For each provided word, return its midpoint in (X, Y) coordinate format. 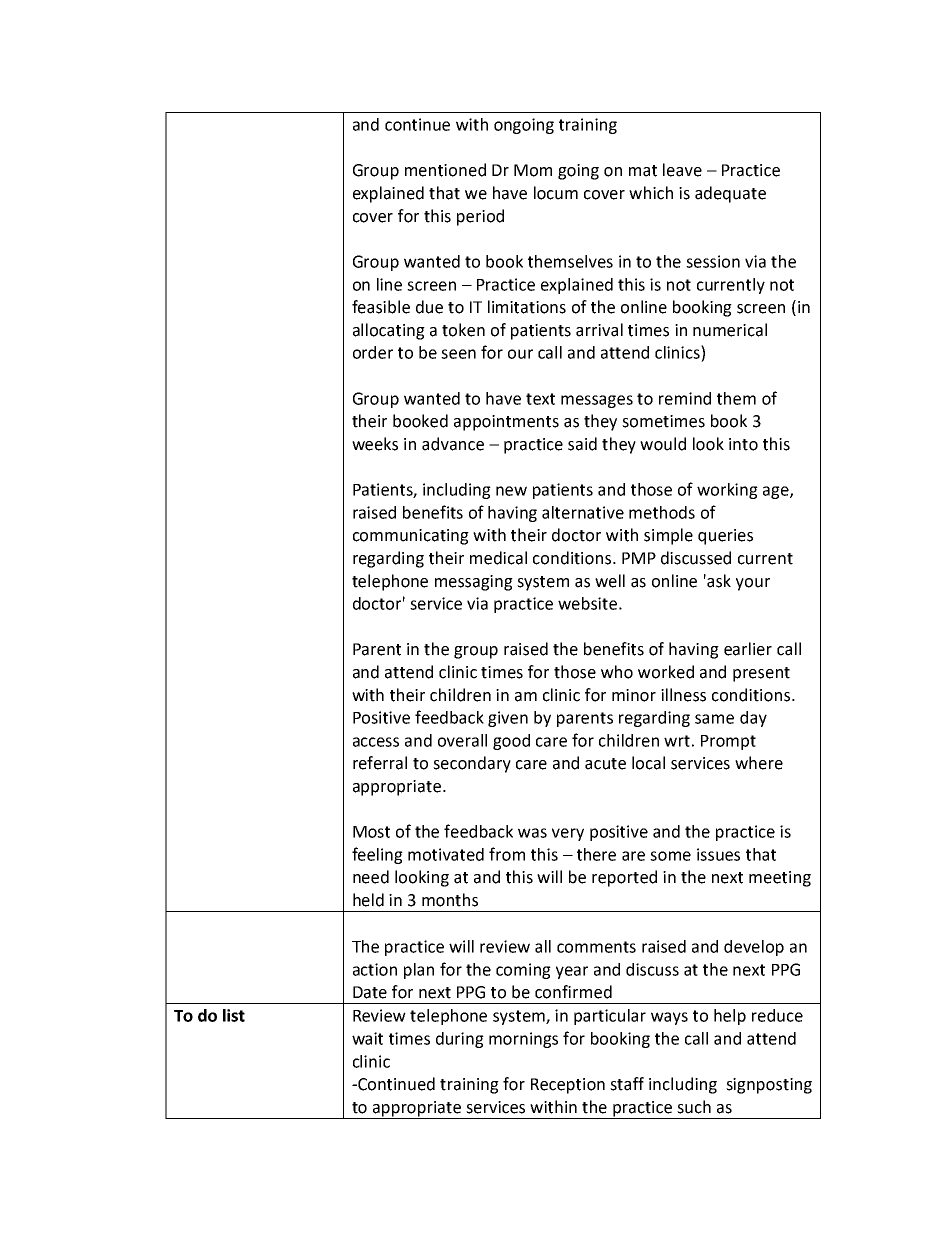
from (507, 854)
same (714, 719)
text (540, 399)
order (373, 352)
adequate (730, 194)
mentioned (445, 170)
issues (718, 854)
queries (725, 537)
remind (685, 398)
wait (367, 1038)
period (480, 217)
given (508, 719)
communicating (411, 537)
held (368, 900)
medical (498, 558)
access (376, 742)
